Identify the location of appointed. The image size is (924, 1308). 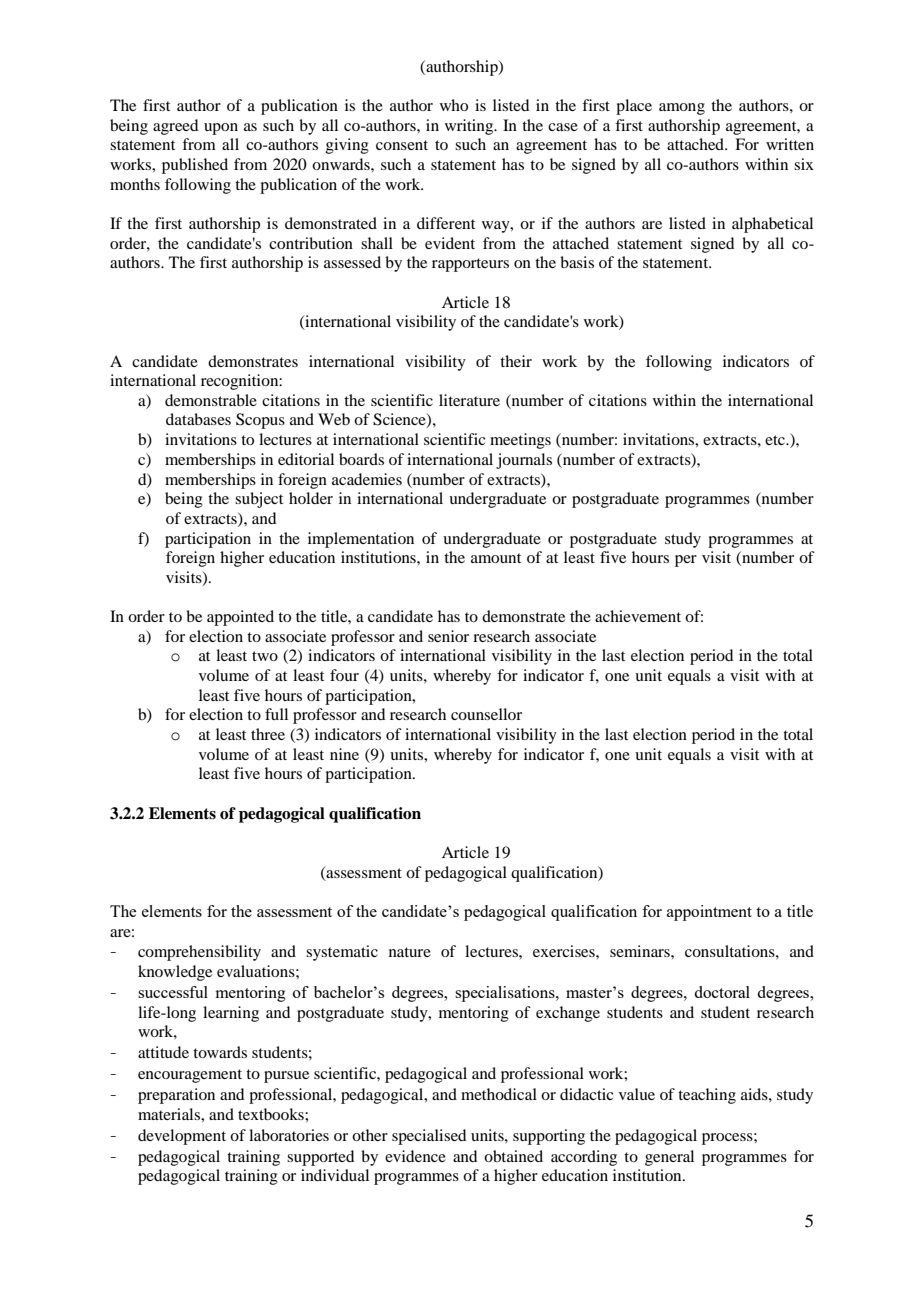
(240, 618).
